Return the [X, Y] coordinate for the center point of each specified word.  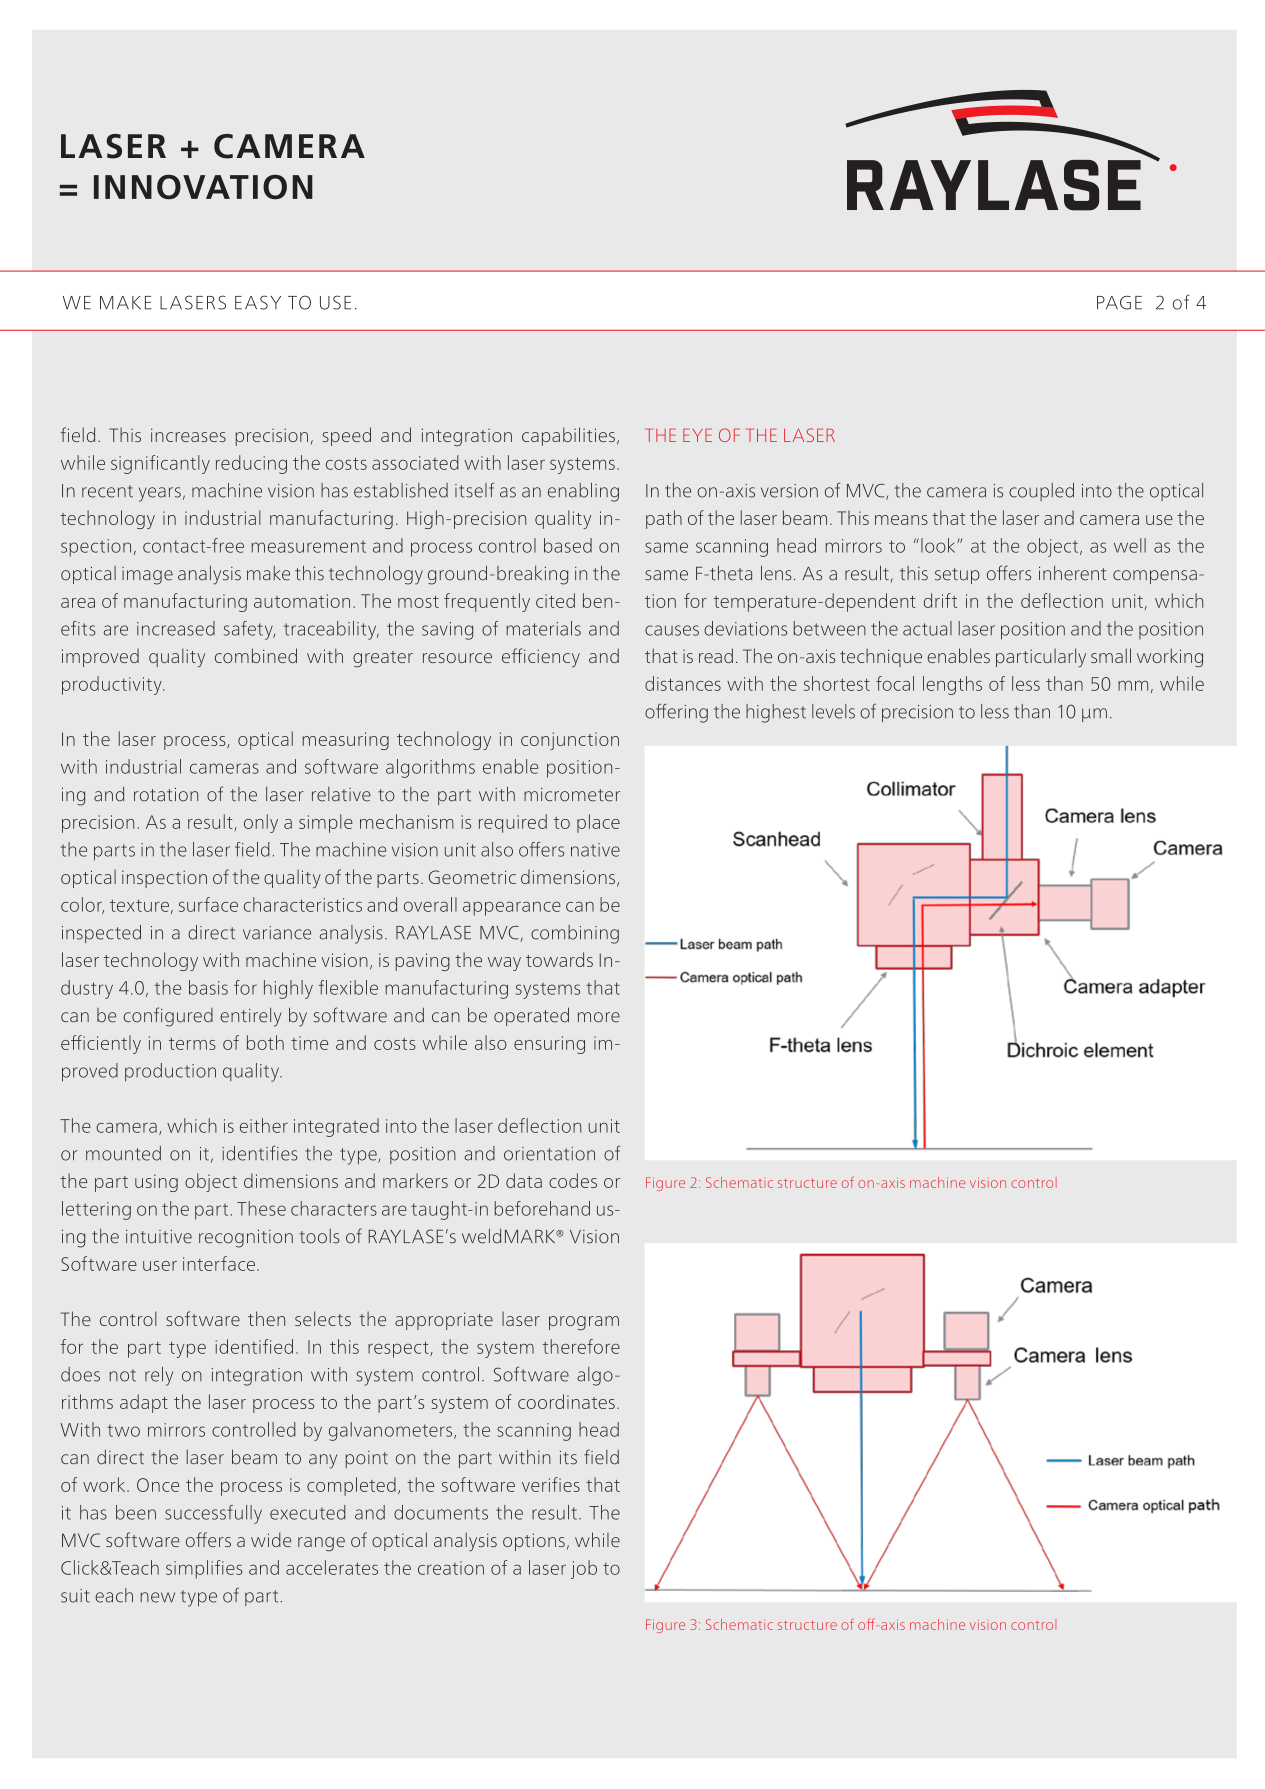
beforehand [542, 1208]
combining [575, 934]
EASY [258, 302]
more [599, 1017]
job [584, 1569]
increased [176, 628]
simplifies [204, 1569]
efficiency [541, 657]
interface [219, 1263]
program [584, 1323]
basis [208, 987]
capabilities [568, 436]
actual [927, 628]
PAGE [1119, 303]
